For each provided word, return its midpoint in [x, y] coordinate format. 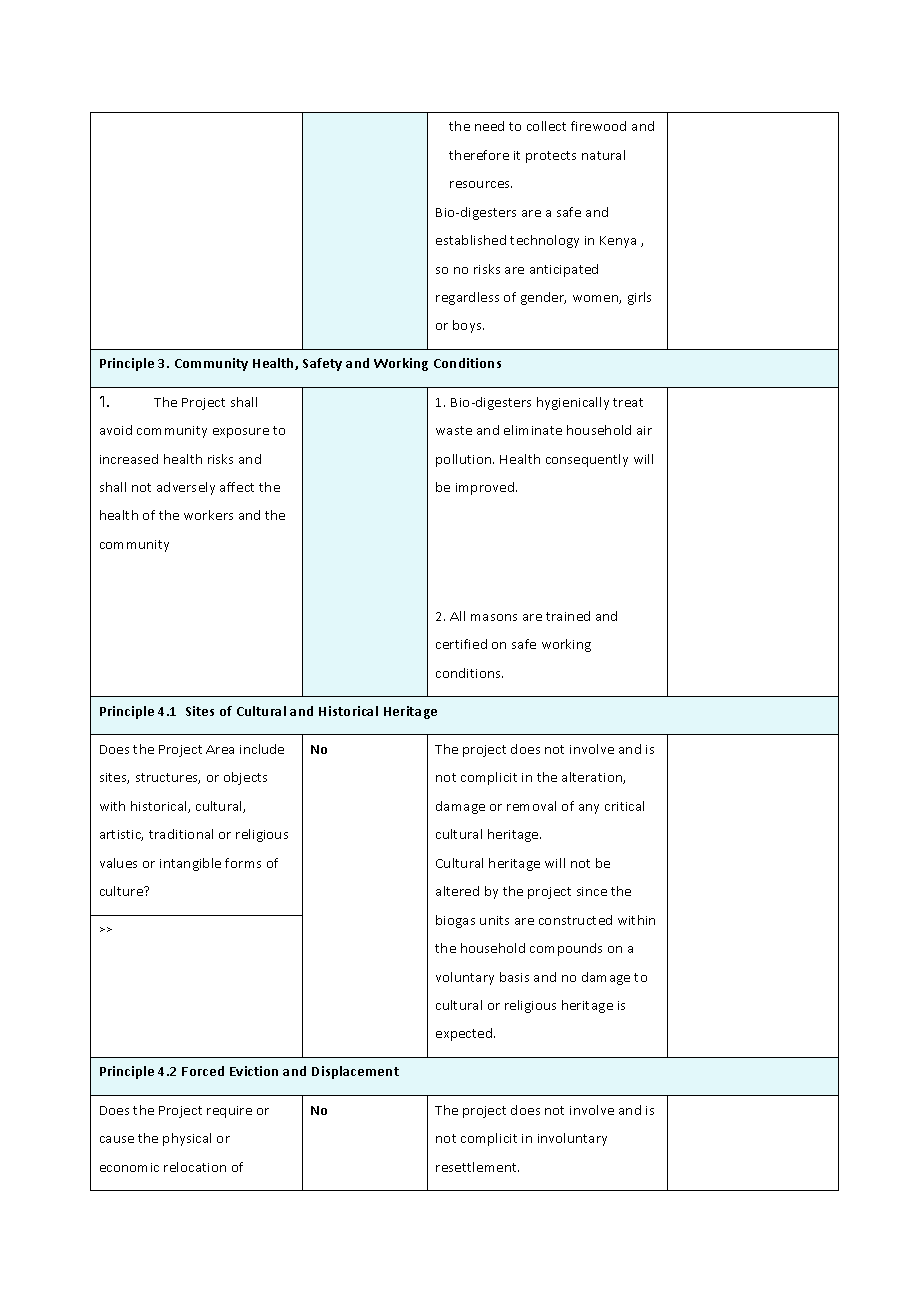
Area [220, 749]
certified [461, 644]
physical [187, 1139]
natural [603, 155]
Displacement [355, 1072]
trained [568, 616]
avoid [116, 430]
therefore [479, 155]
